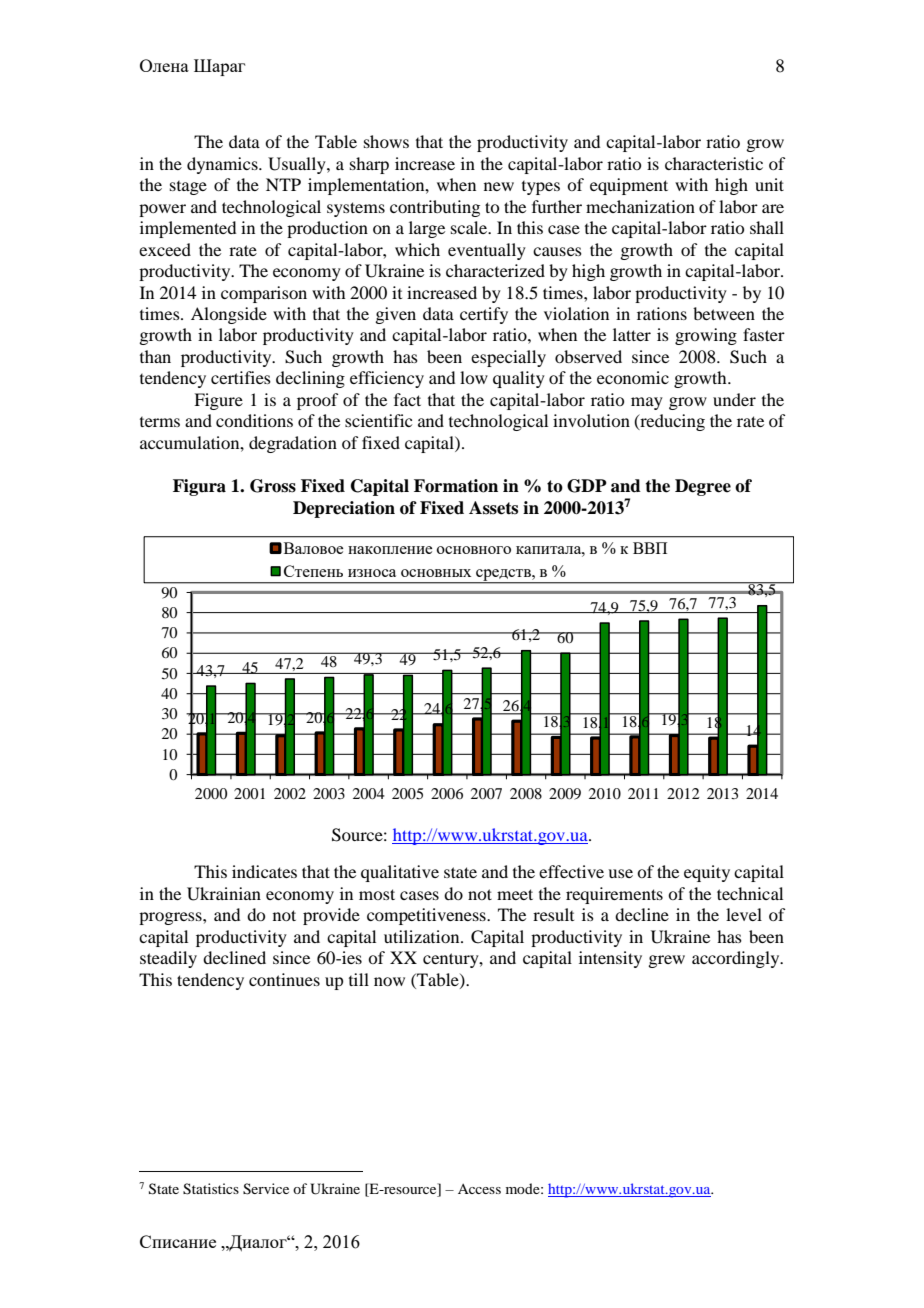  I want to click on Ukrainian, so click(224, 894).
